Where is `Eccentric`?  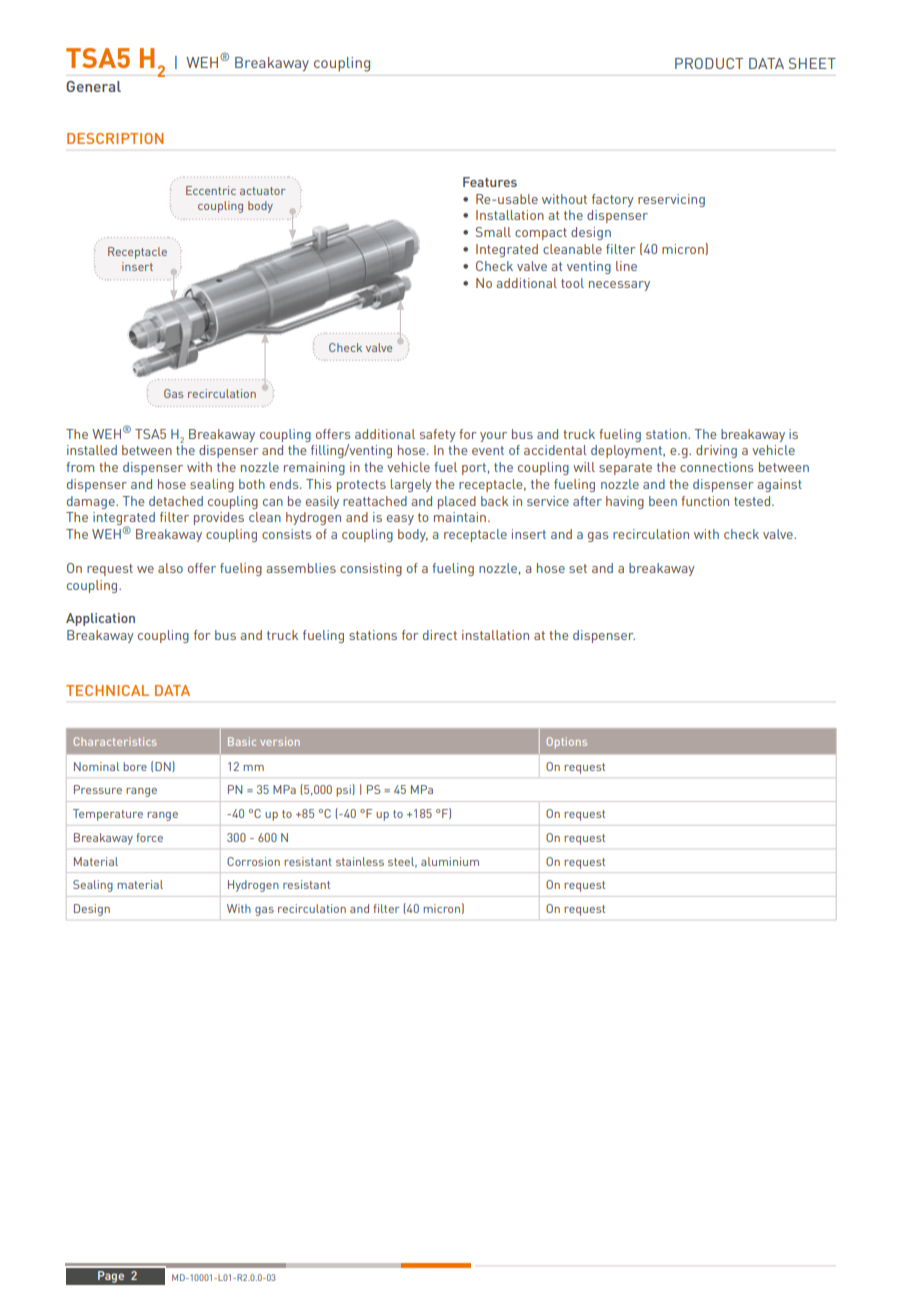
Eccentric is located at coordinates (211, 190).
